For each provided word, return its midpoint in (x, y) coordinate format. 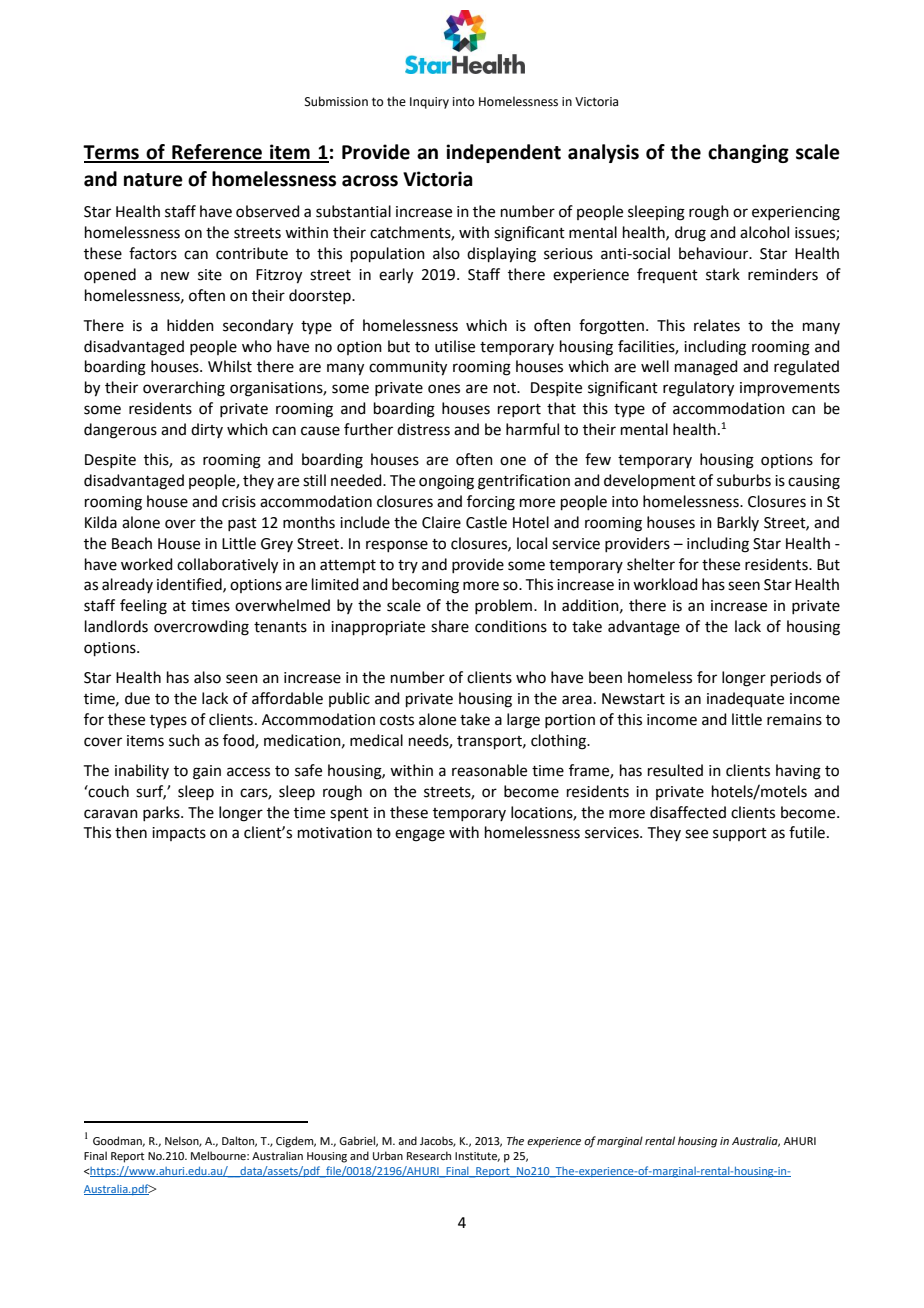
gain (207, 772)
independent (503, 153)
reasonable (489, 770)
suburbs (744, 480)
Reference (217, 153)
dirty (207, 430)
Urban (388, 1155)
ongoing (446, 482)
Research (429, 1155)
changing (748, 153)
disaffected (688, 812)
